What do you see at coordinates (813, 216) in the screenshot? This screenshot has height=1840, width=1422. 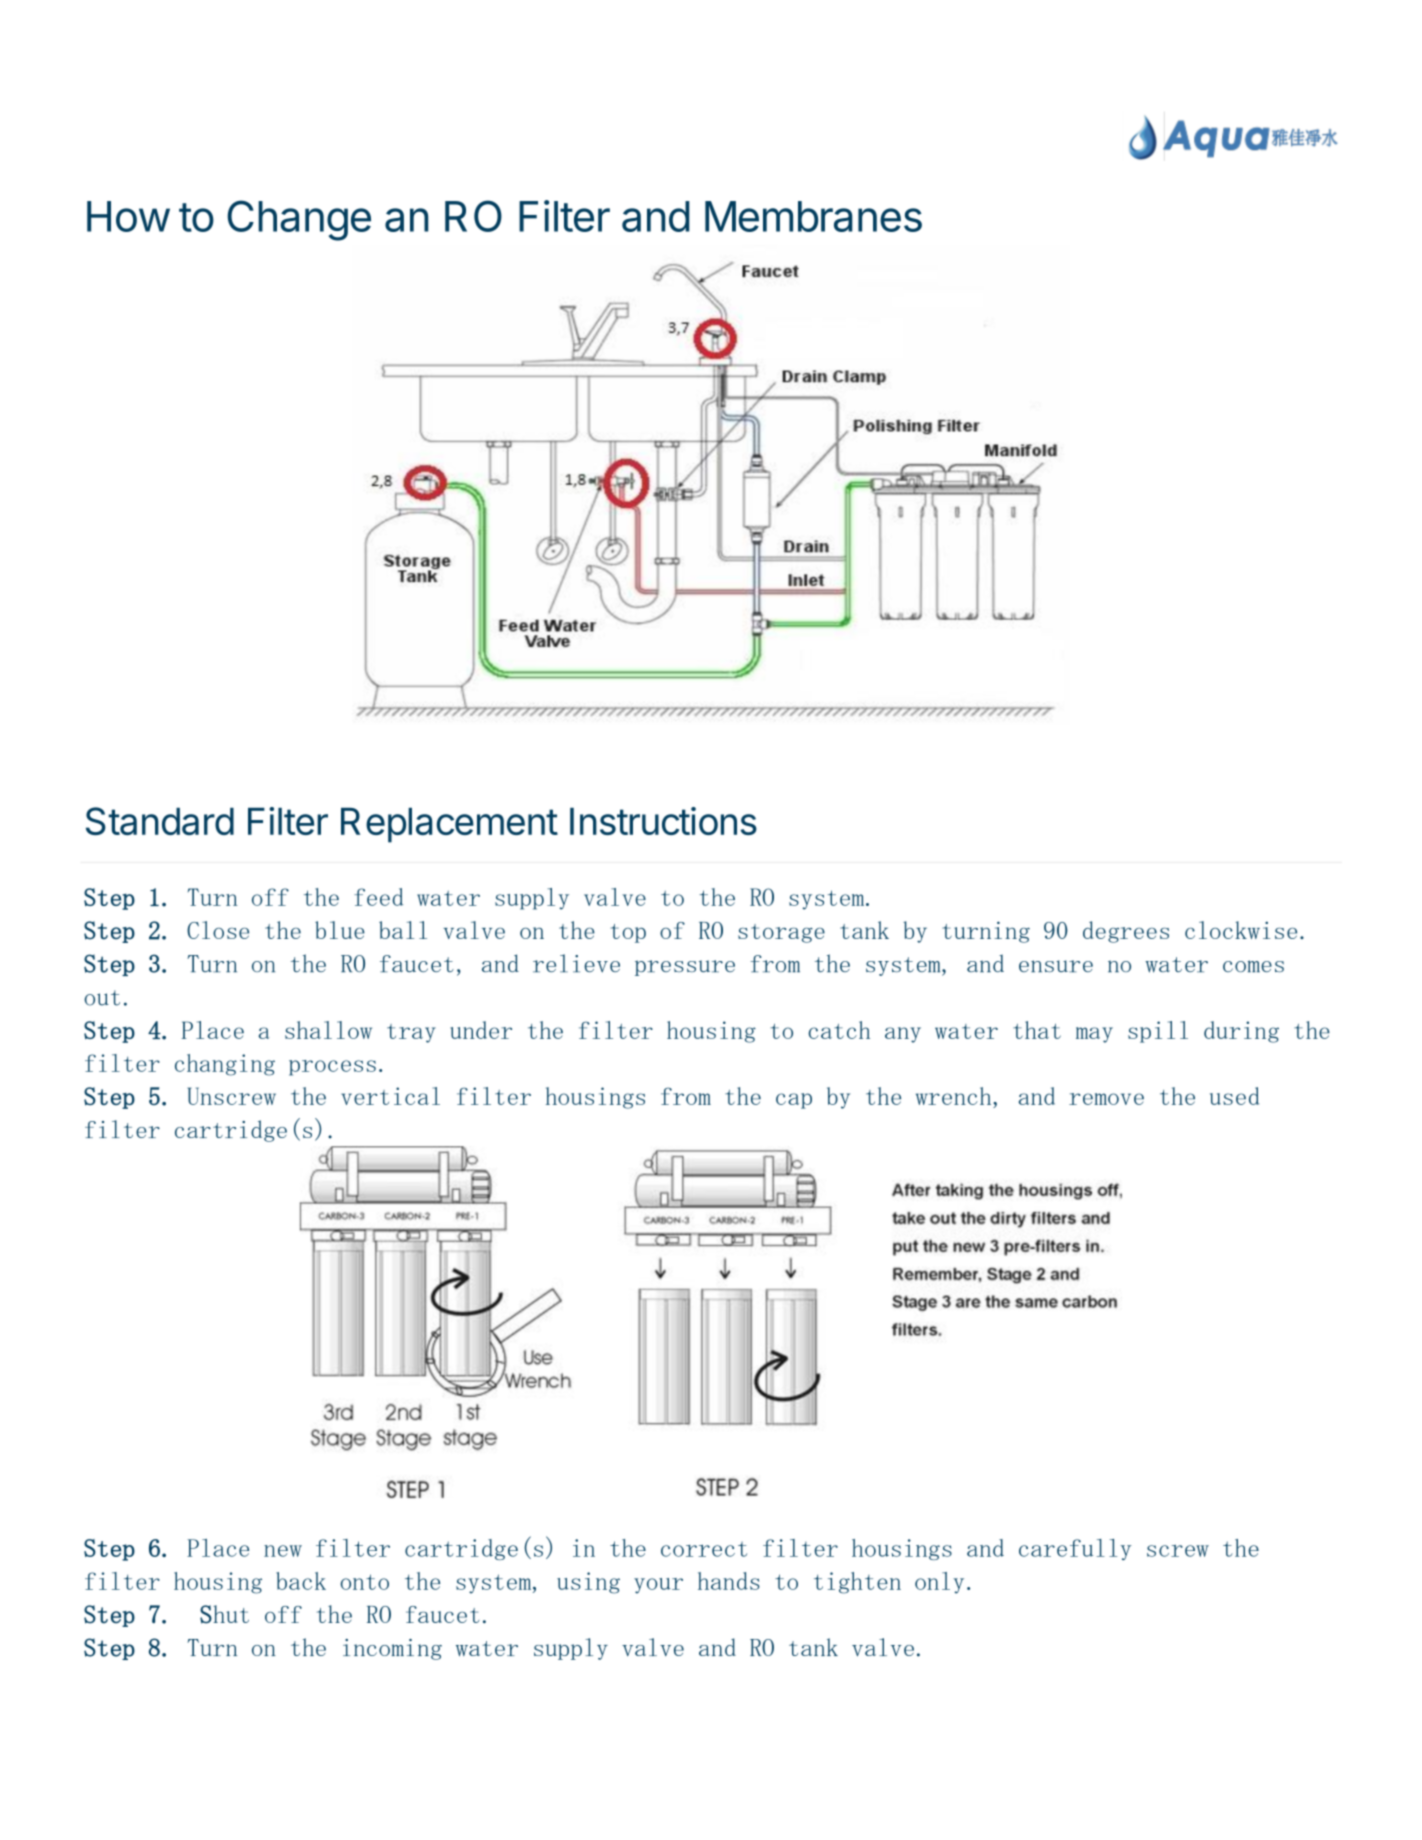 I see `Membranes` at bounding box center [813, 216].
